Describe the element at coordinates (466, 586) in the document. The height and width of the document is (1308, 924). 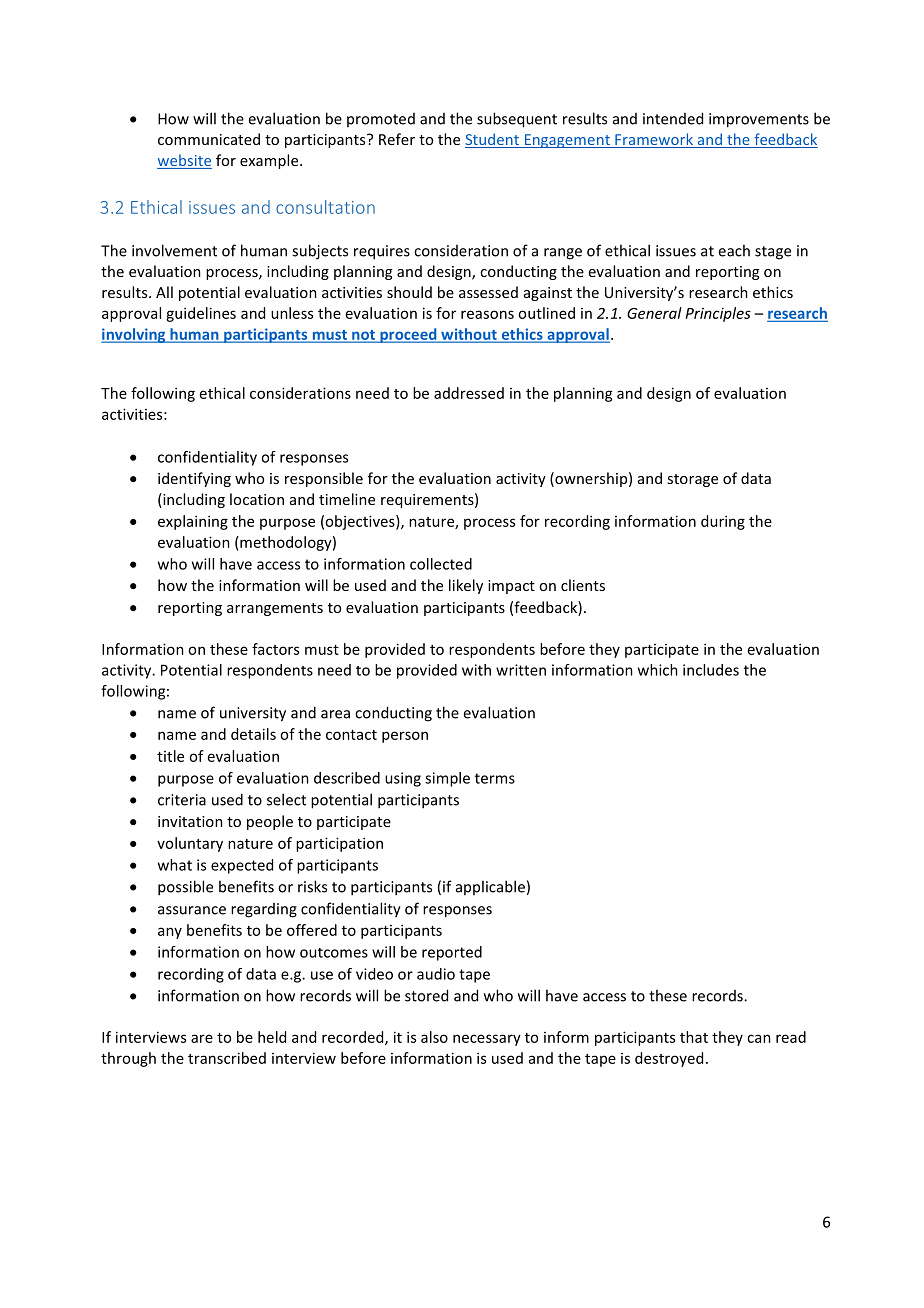
I see `likely` at that location.
